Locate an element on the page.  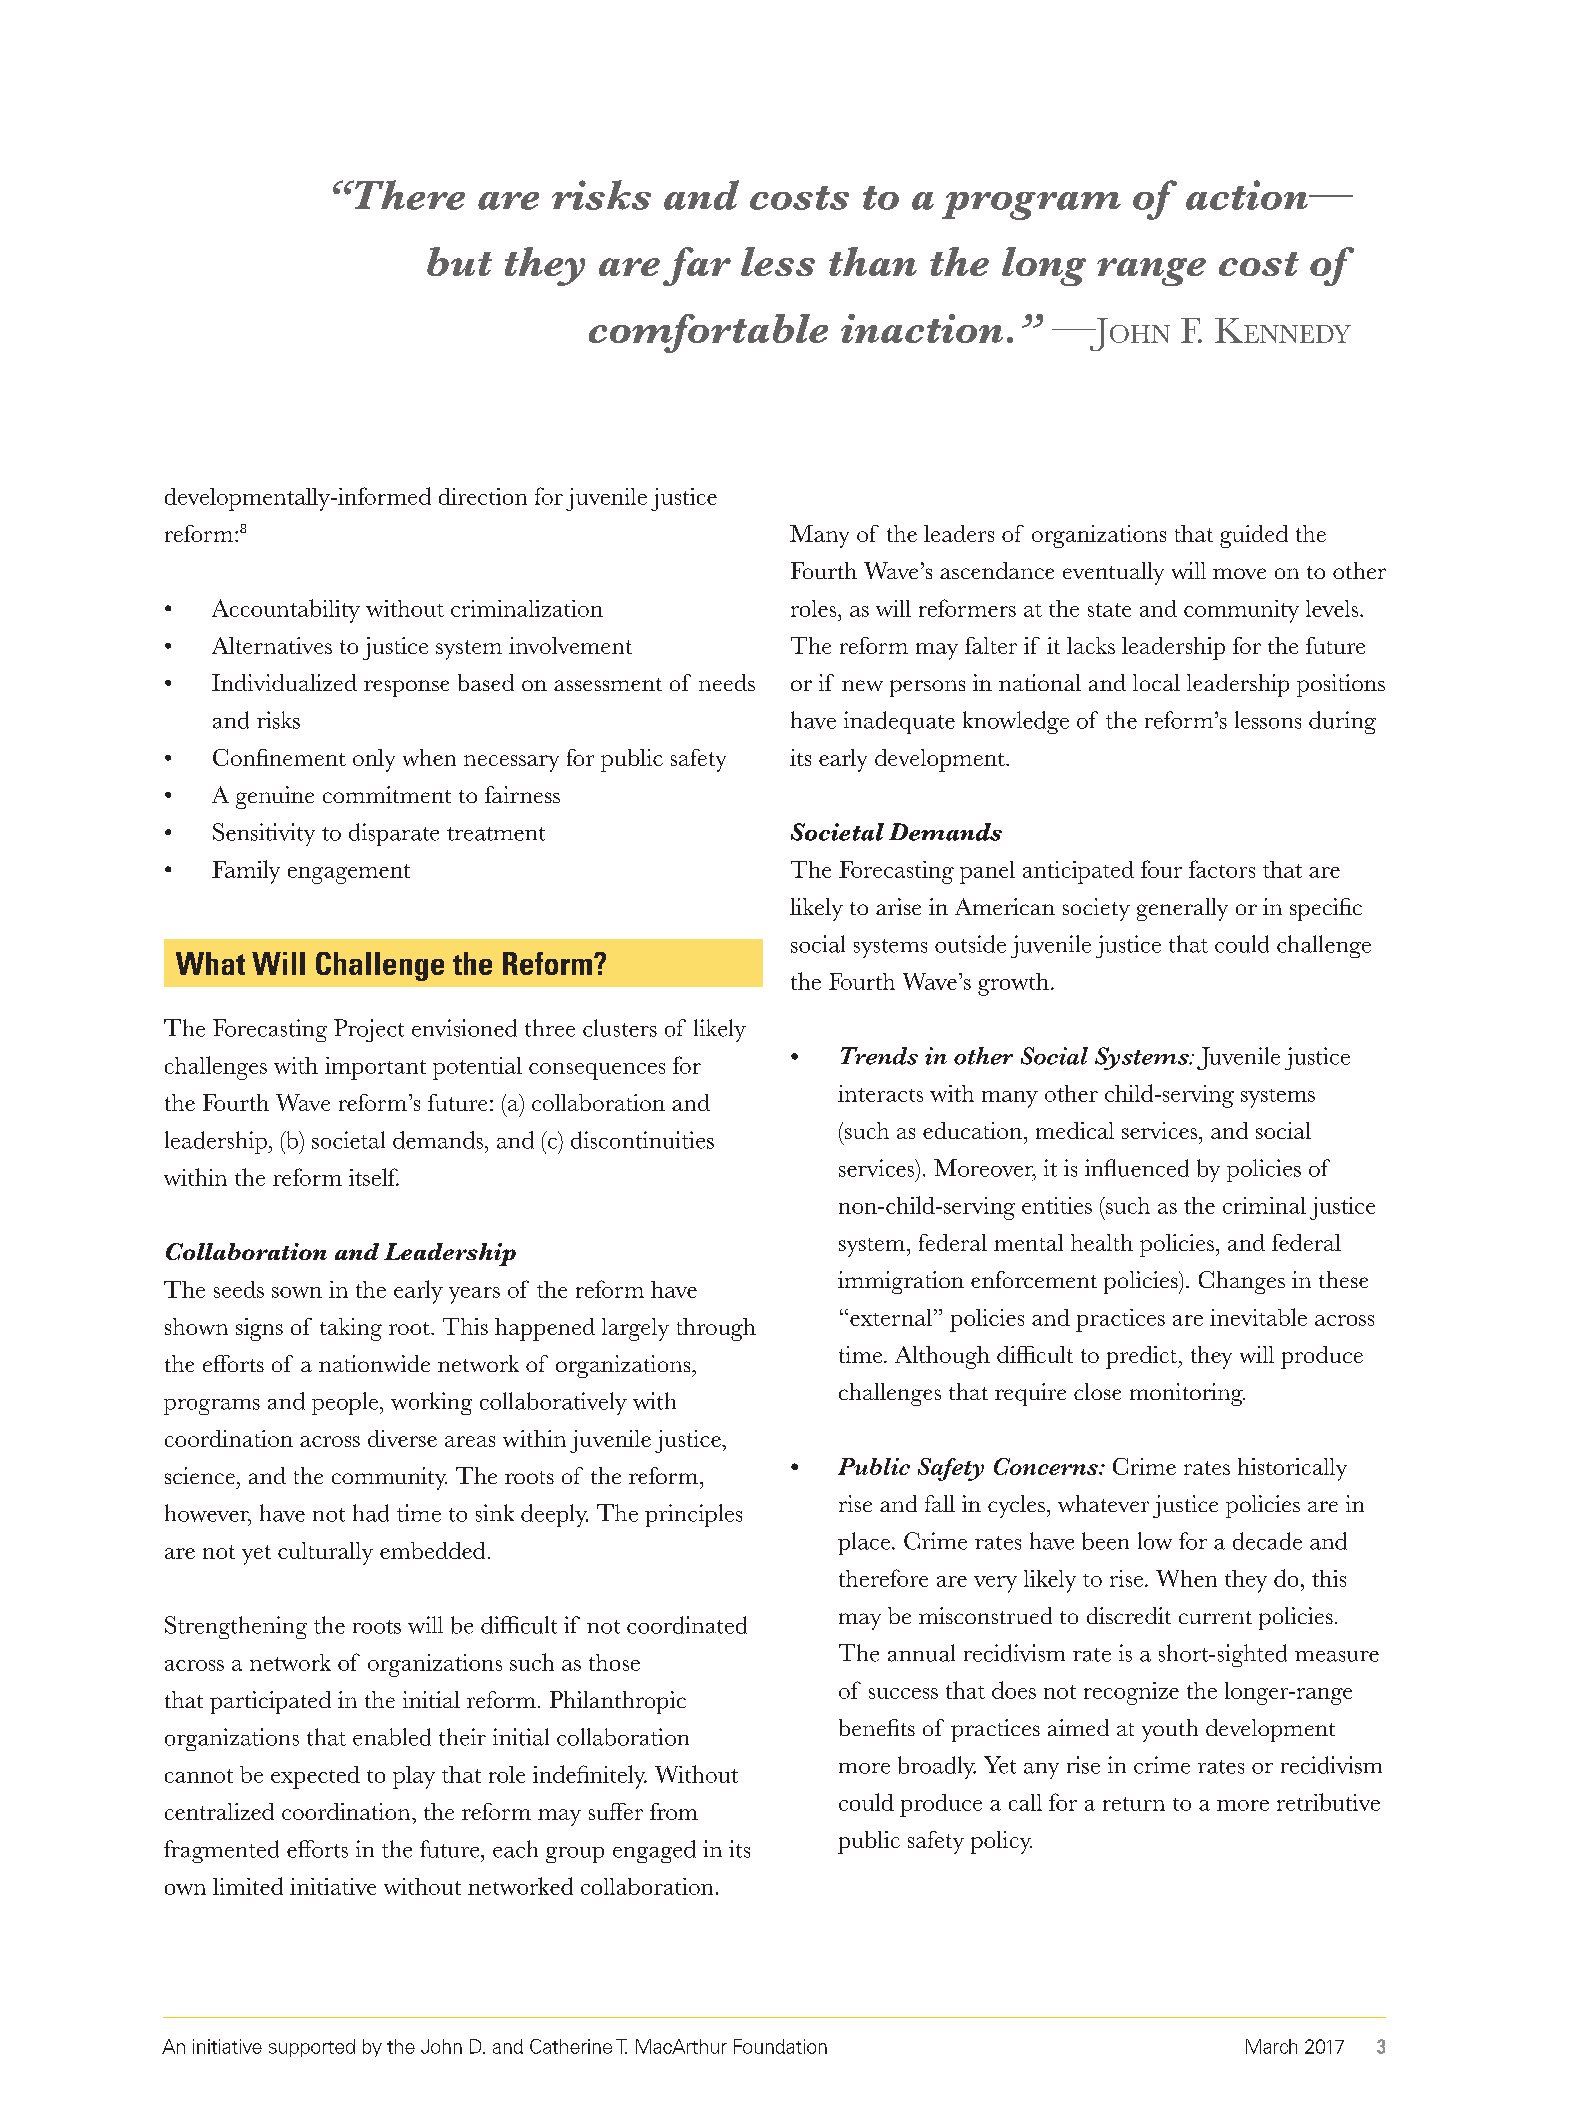
Foundation is located at coordinates (780, 2046).
